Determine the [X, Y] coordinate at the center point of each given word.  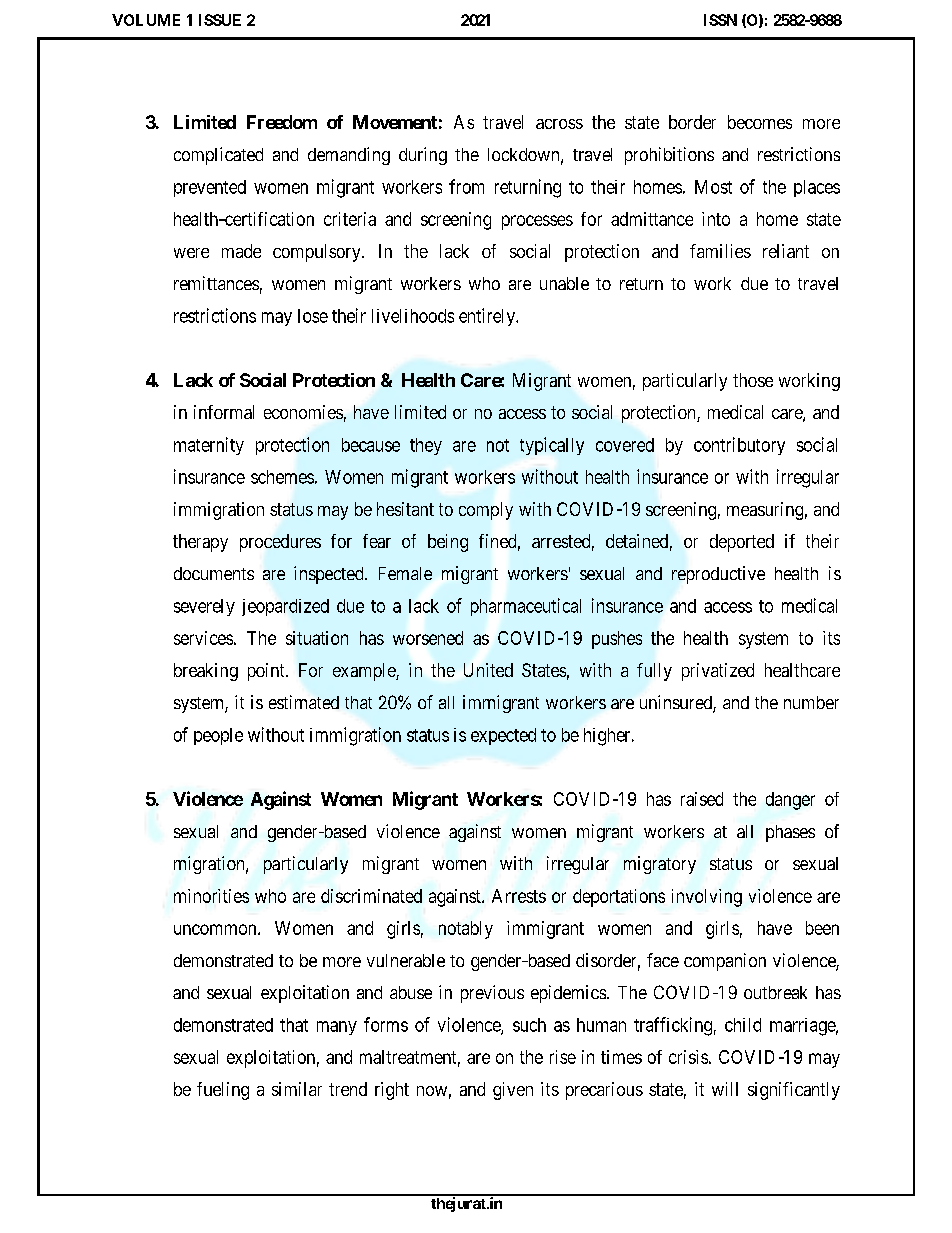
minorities [211, 896]
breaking [206, 672]
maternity [209, 446]
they [426, 446]
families [720, 251]
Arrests [519, 896]
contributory [739, 446]
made [241, 251]
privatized [718, 672]
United [488, 670]
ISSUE [220, 20]
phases [790, 833]
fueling [223, 1091]
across [559, 124]
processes [537, 222]
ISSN [720, 20]
